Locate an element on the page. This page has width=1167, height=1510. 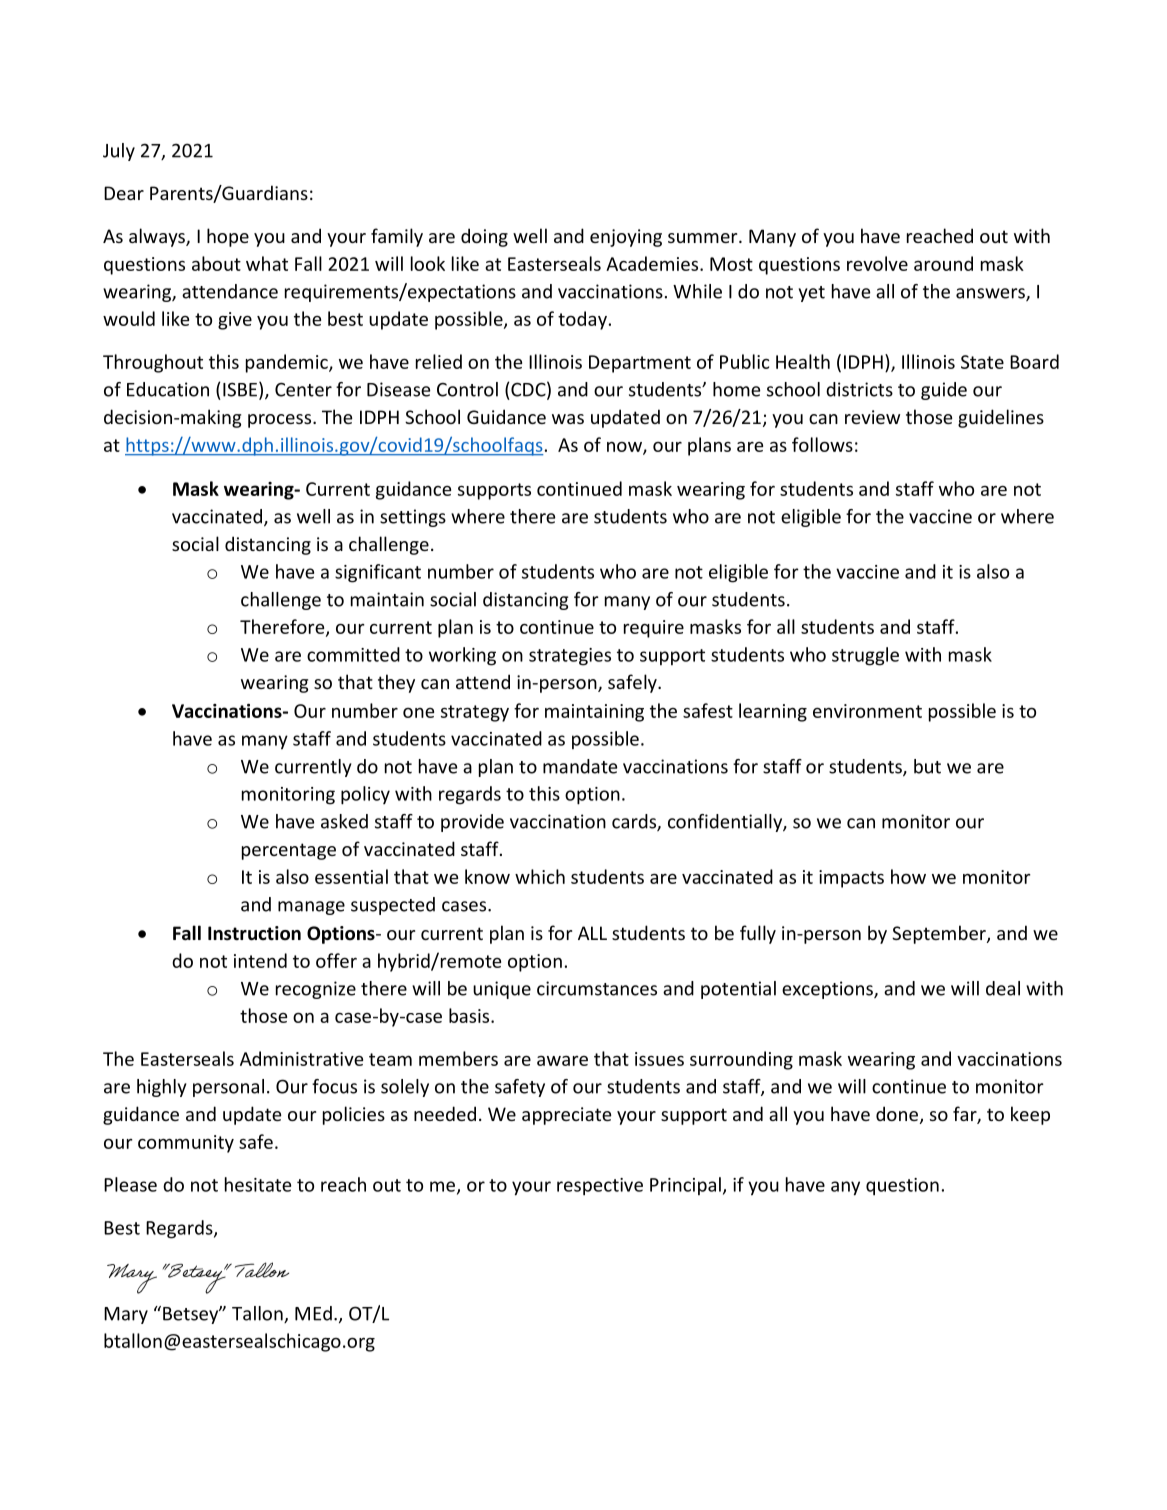
which is located at coordinates (540, 876).
